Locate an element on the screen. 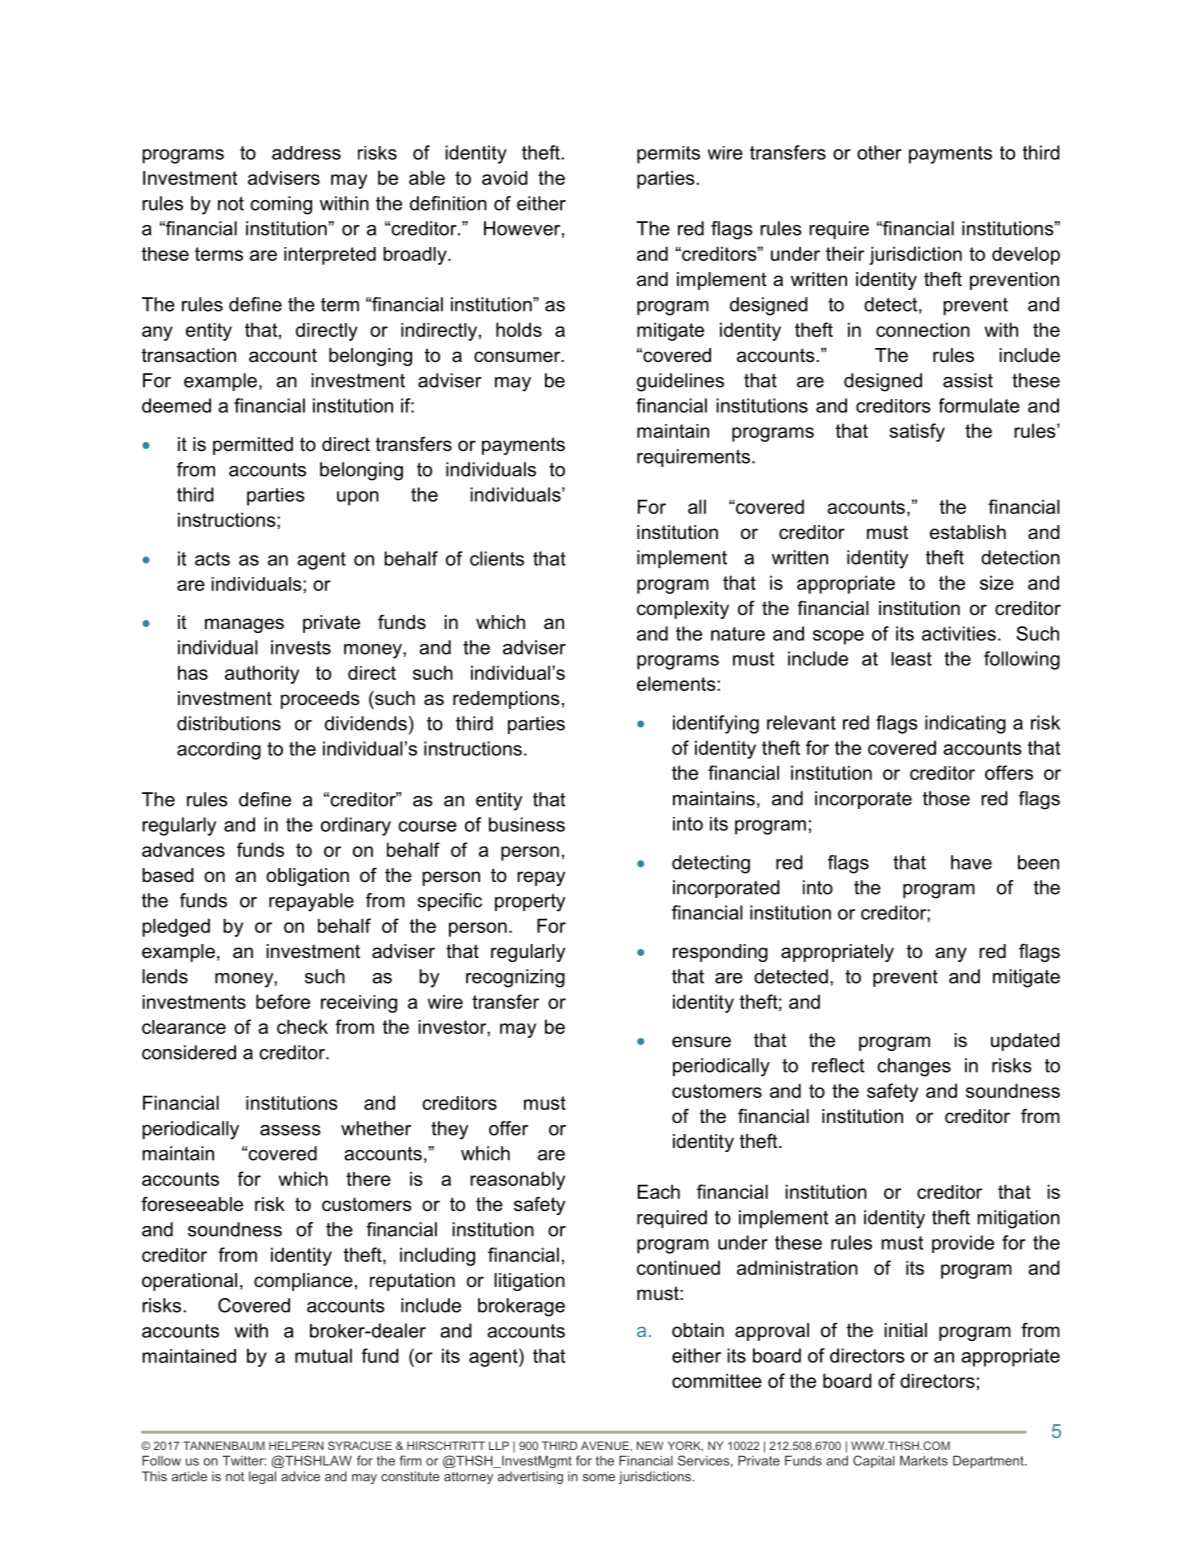  establish is located at coordinates (968, 532).
